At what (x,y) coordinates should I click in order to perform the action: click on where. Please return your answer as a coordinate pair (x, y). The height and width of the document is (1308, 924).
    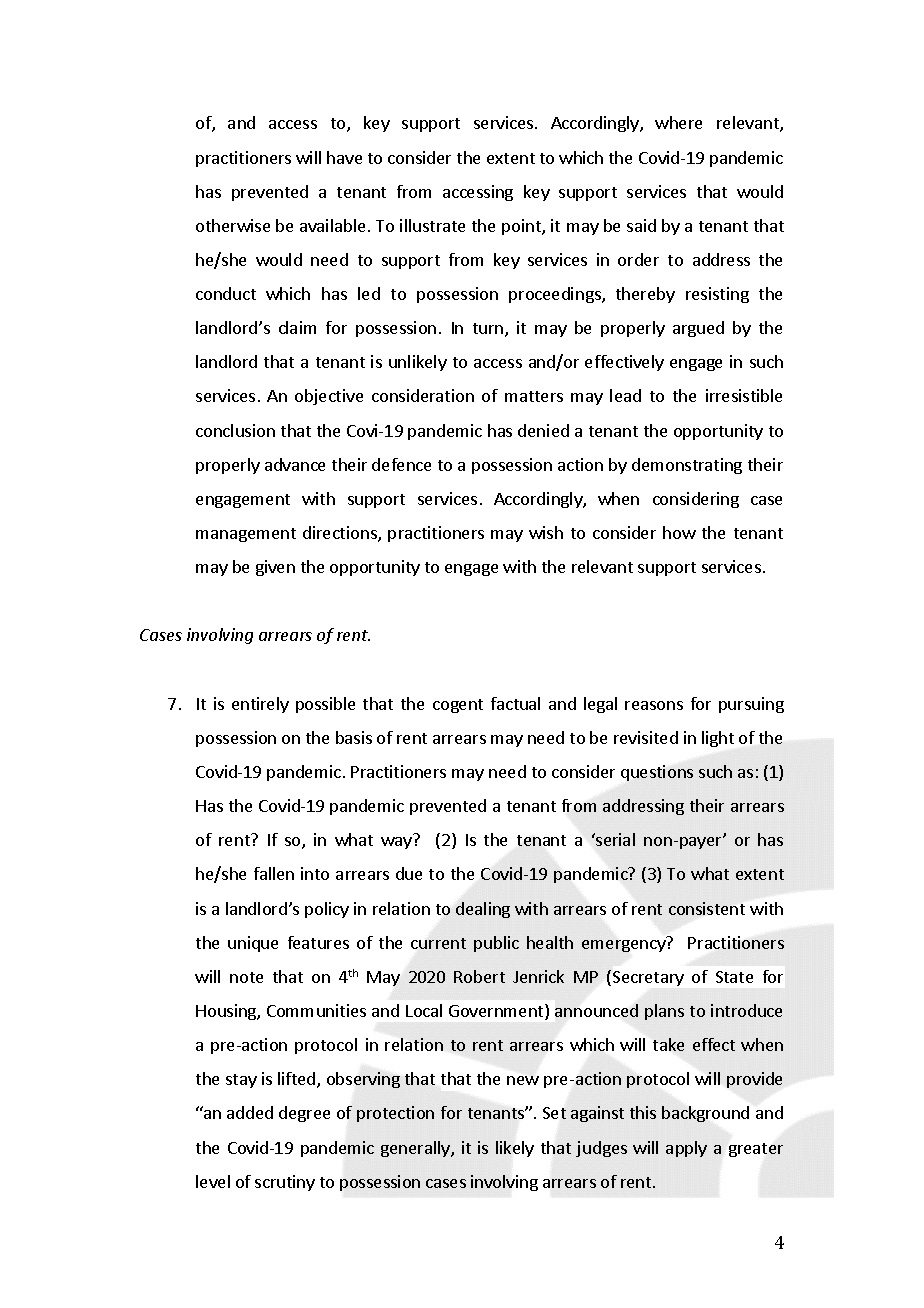
    Looking at the image, I should click on (678, 122).
